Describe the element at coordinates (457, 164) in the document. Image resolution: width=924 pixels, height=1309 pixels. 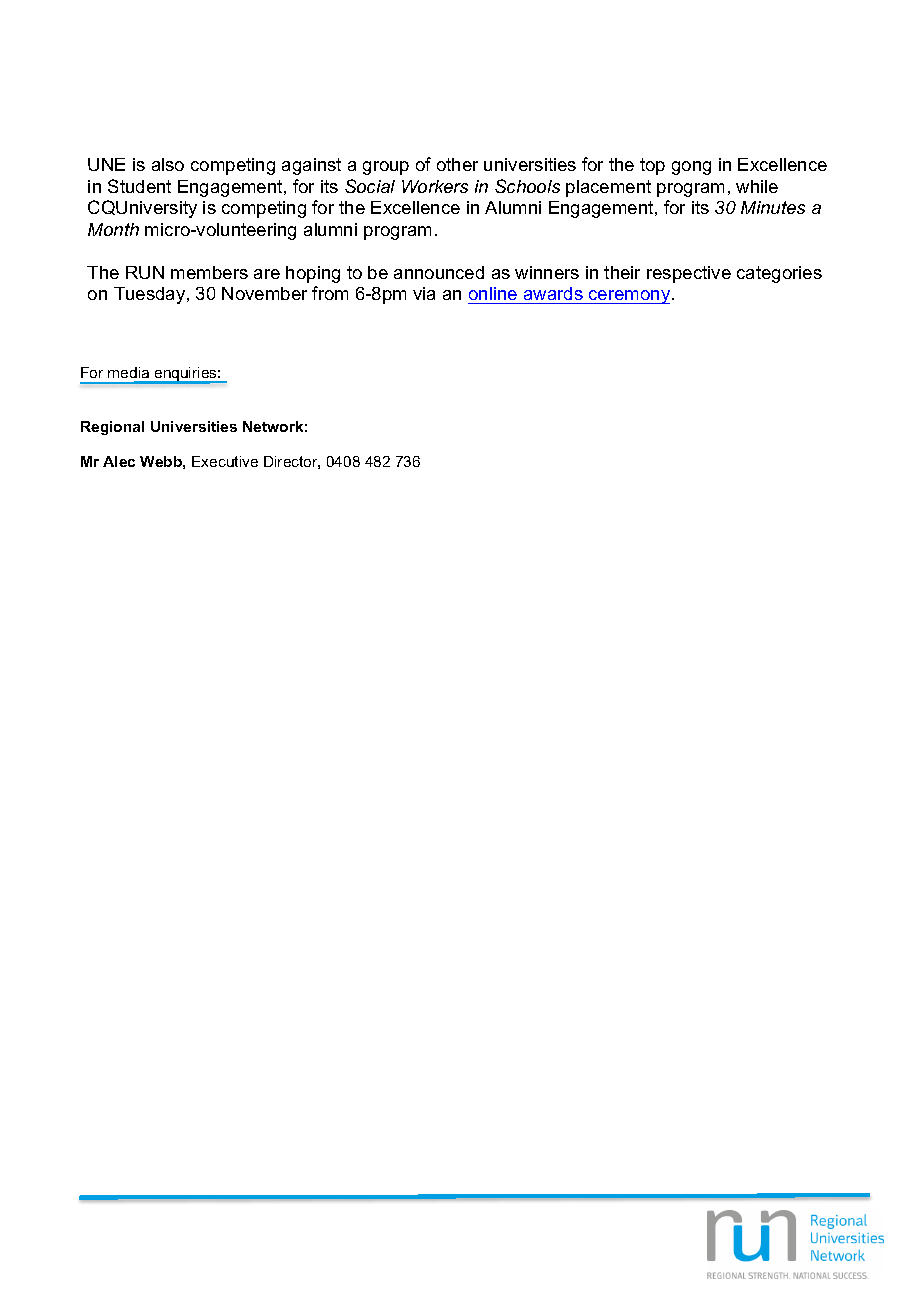
I see `other` at that location.
